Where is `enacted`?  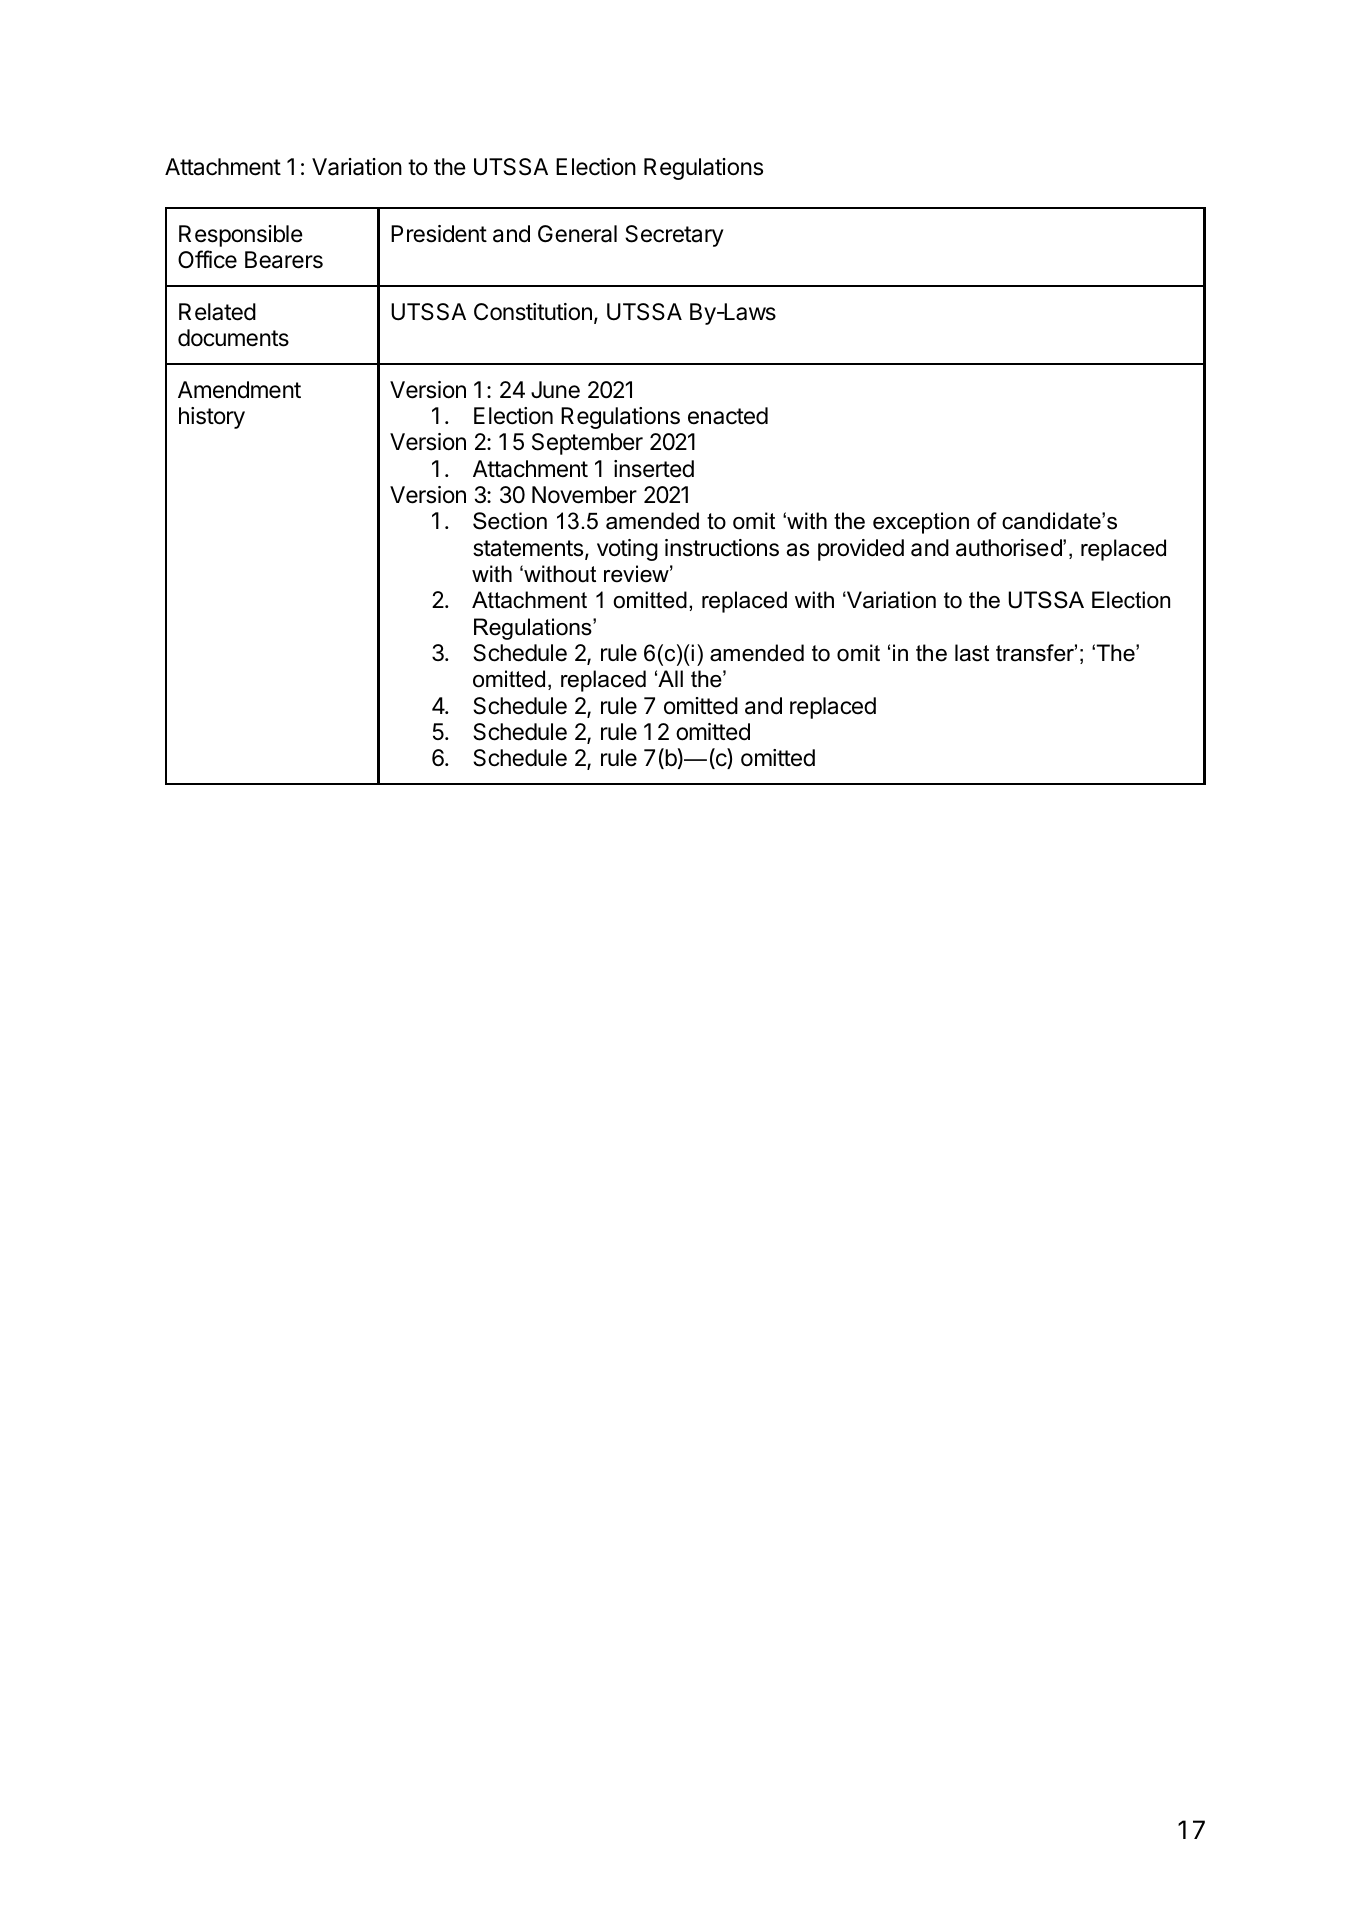 enacted is located at coordinates (728, 416).
